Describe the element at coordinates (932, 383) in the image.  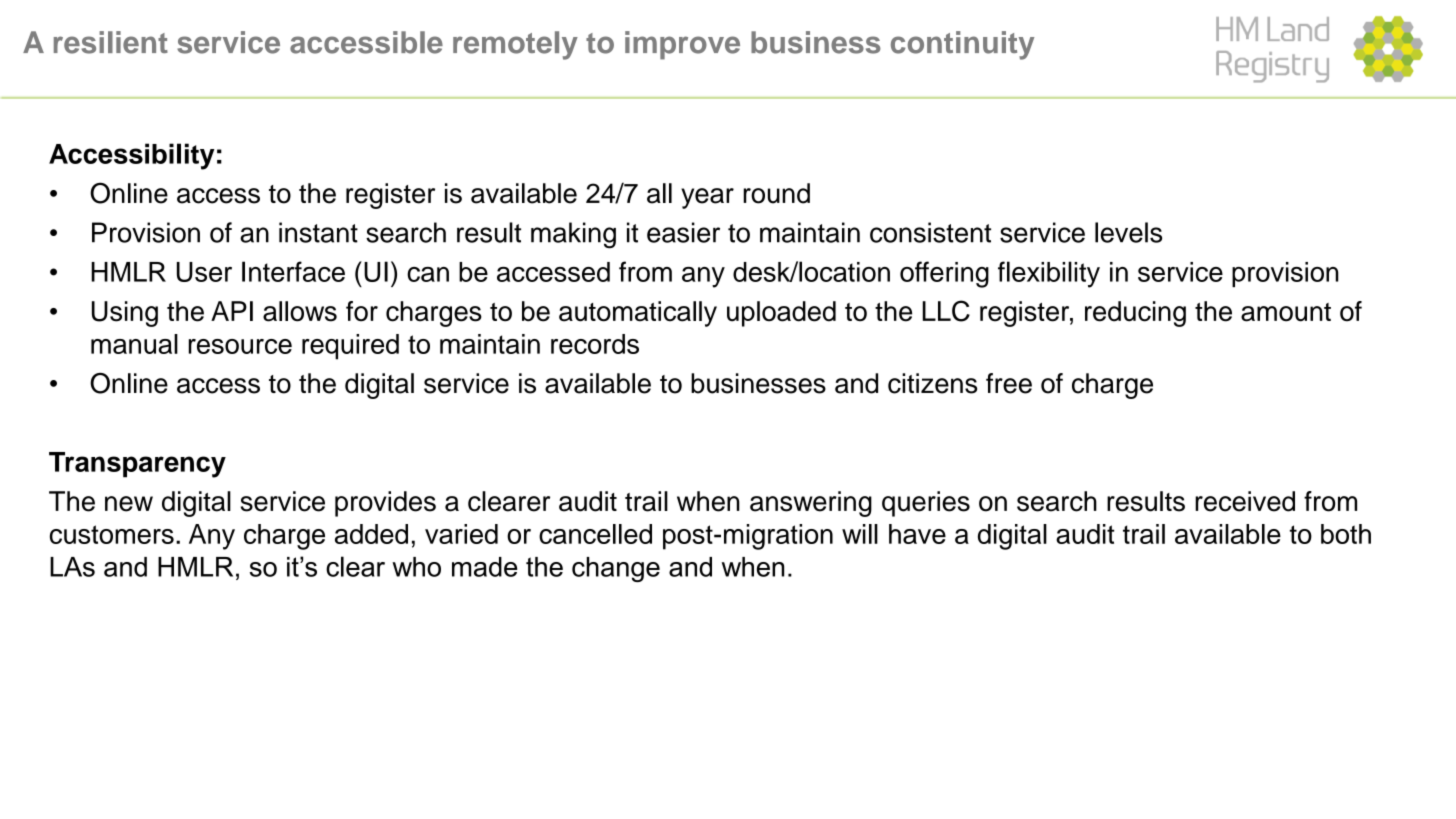
I see `citizens` at that location.
